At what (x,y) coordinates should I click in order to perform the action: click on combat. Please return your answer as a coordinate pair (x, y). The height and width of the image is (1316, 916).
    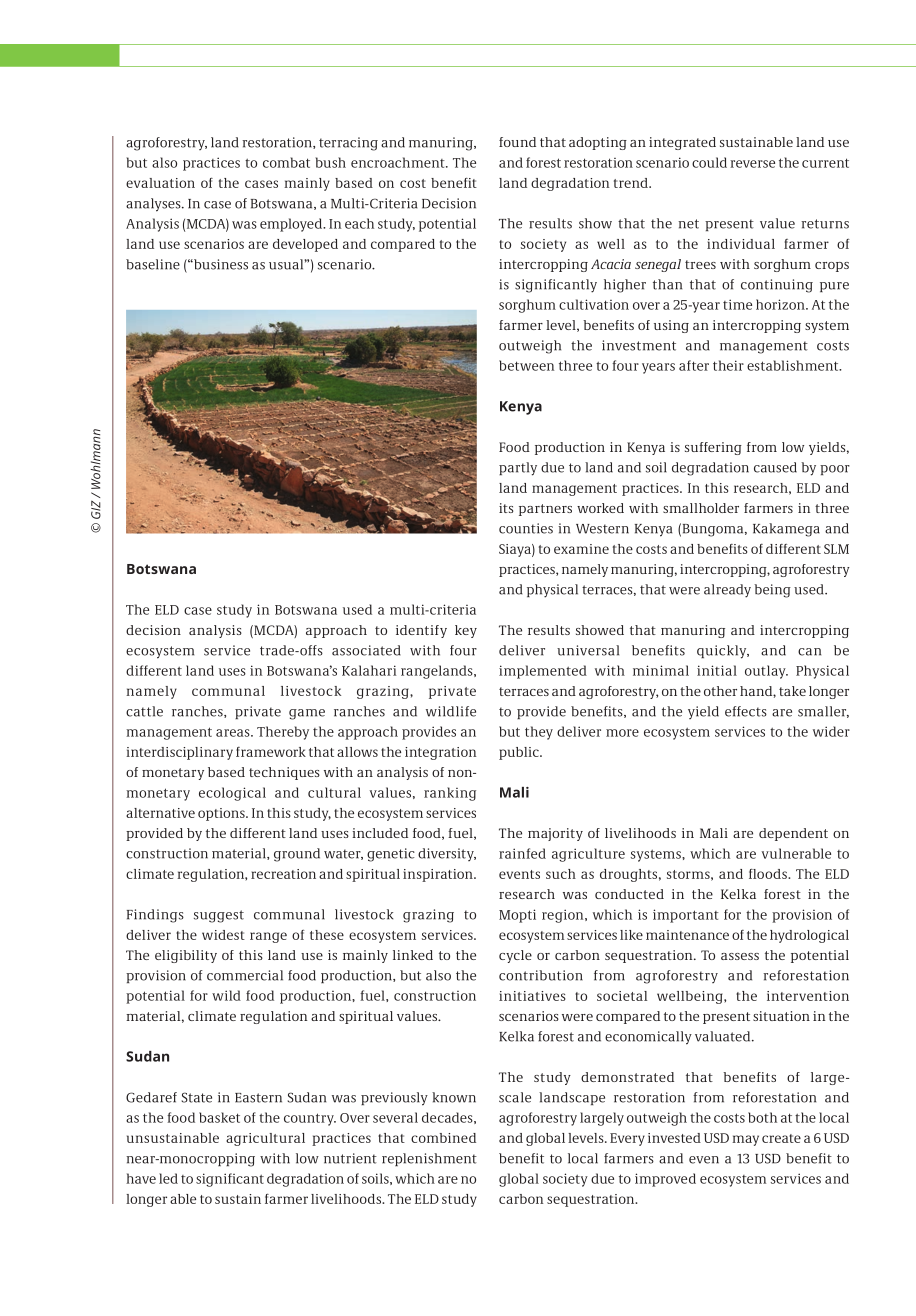
    Looking at the image, I should click on (286, 162).
